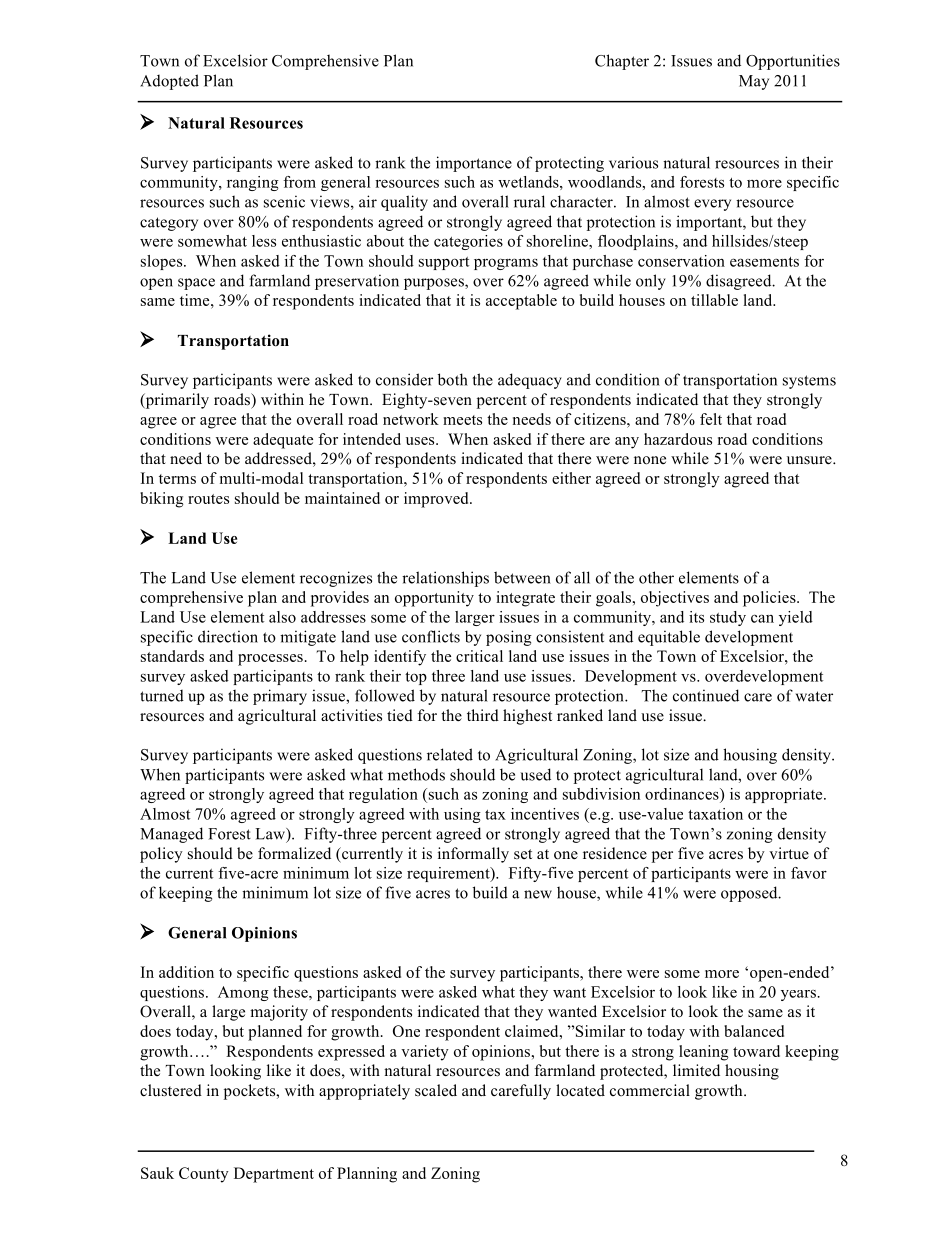 This screenshot has height=1233, width=952. What do you see at coordinates (728, 618) in the screenshot?
I see `study` at bounding box center [728, 618].
